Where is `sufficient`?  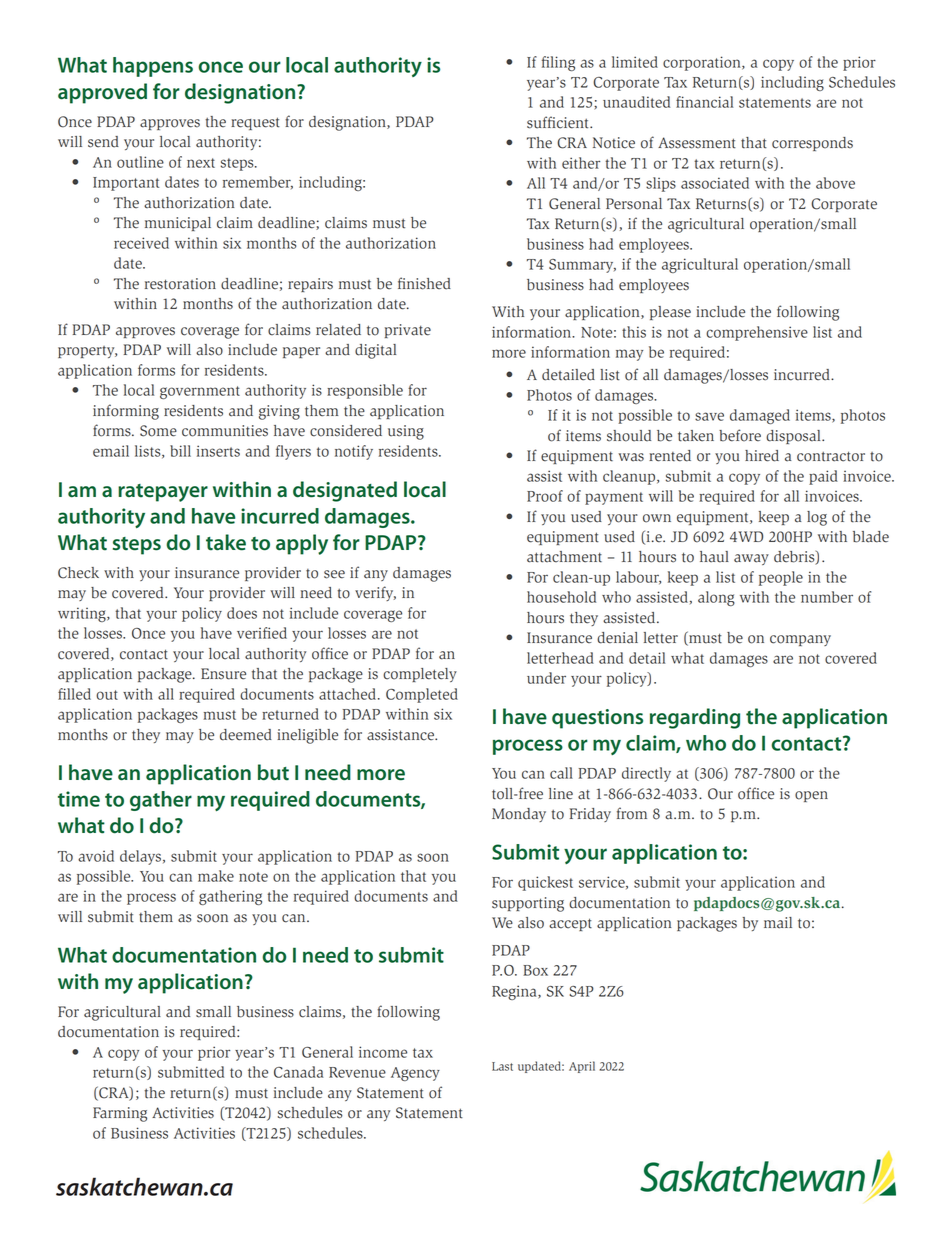 sufficient is located at coordinates (559, 122).
